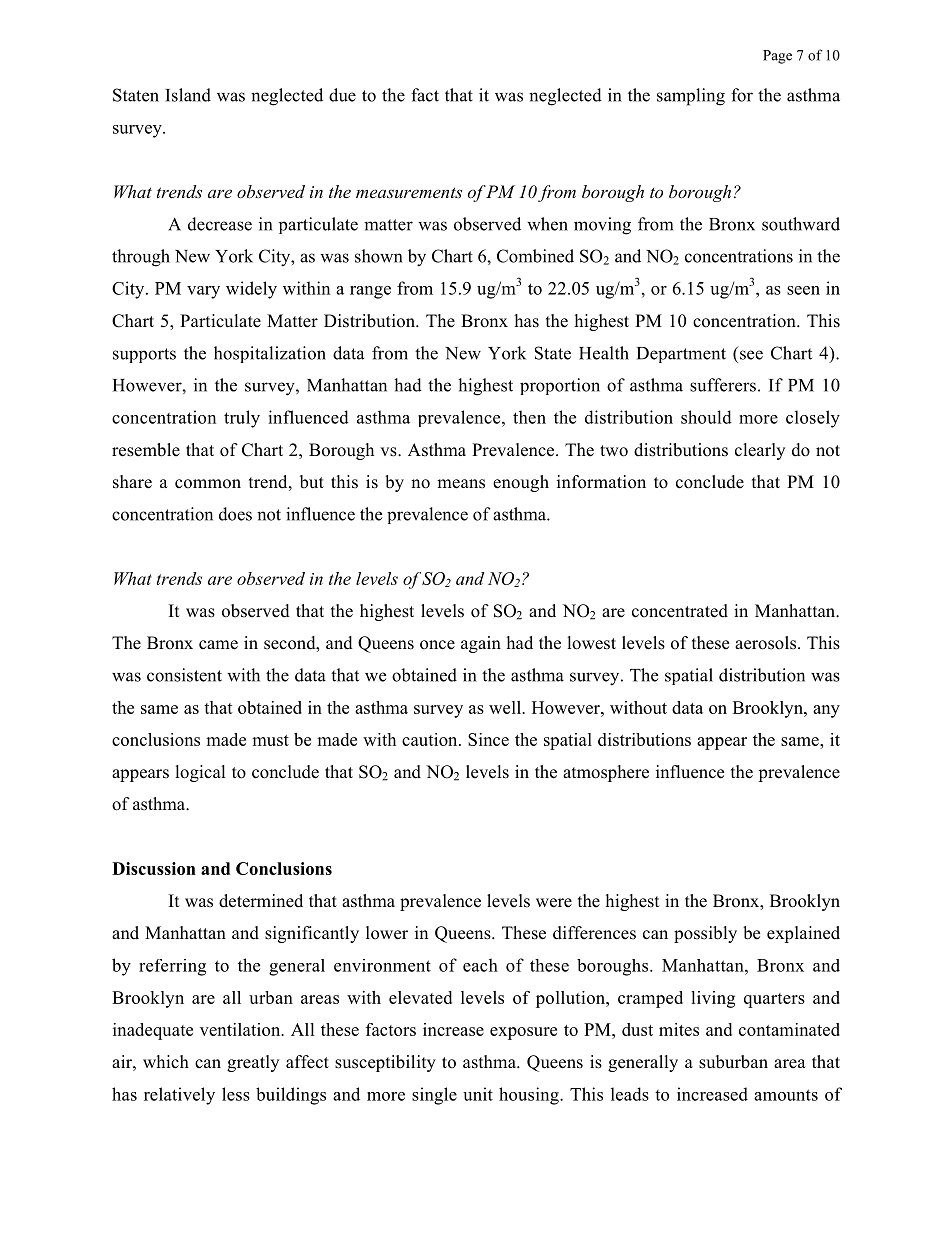 This page has width=952, height=1233. I want to click on greatly, so click(253, 1063).
